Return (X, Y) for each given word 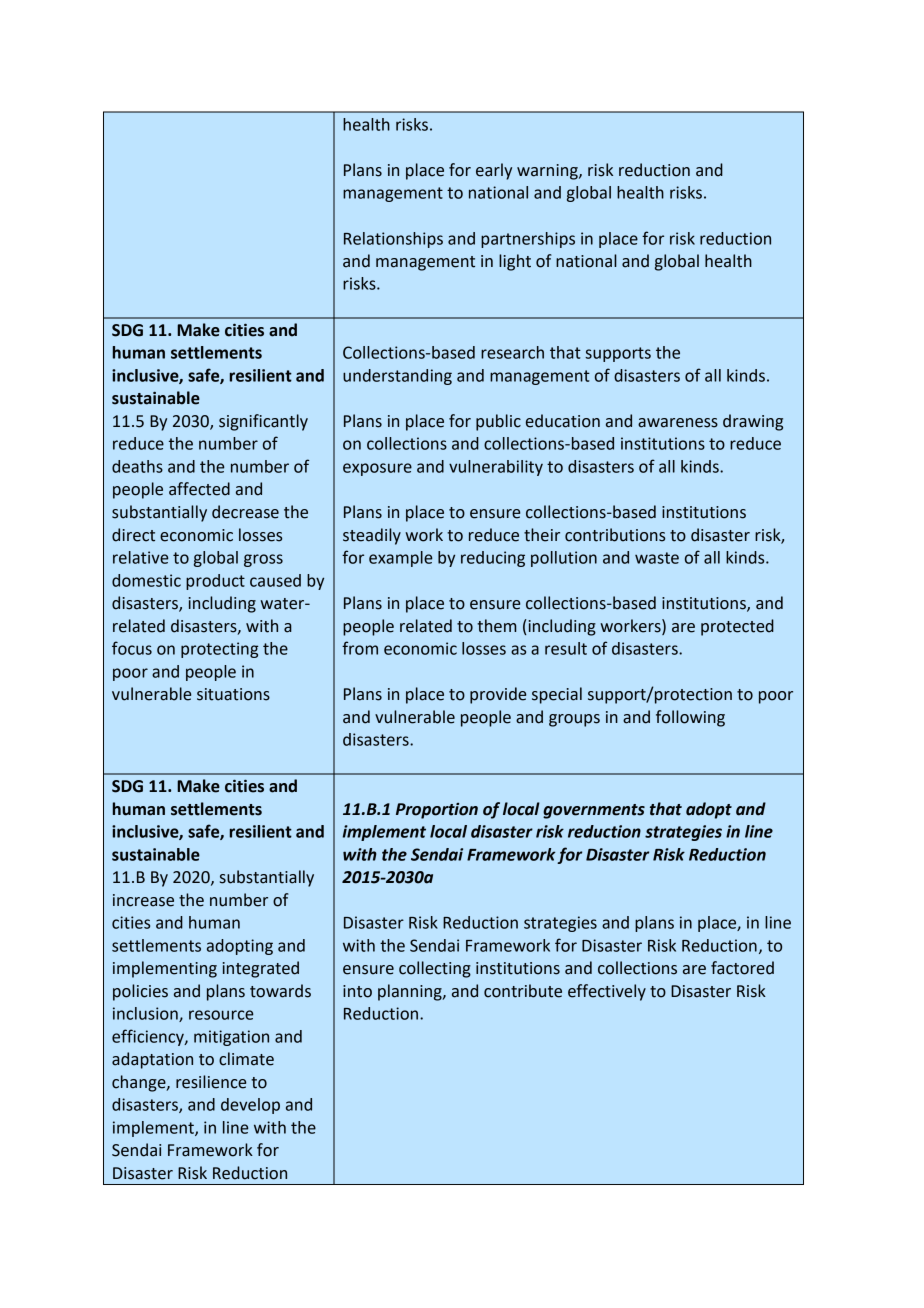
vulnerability (496, 468)
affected (199, 489)
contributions (615, 535)
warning (548, 172)
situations (233, 694)
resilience (211, 1082)
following (690, 718)
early (494, 171)
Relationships (393, 240)
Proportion (437, 811)
